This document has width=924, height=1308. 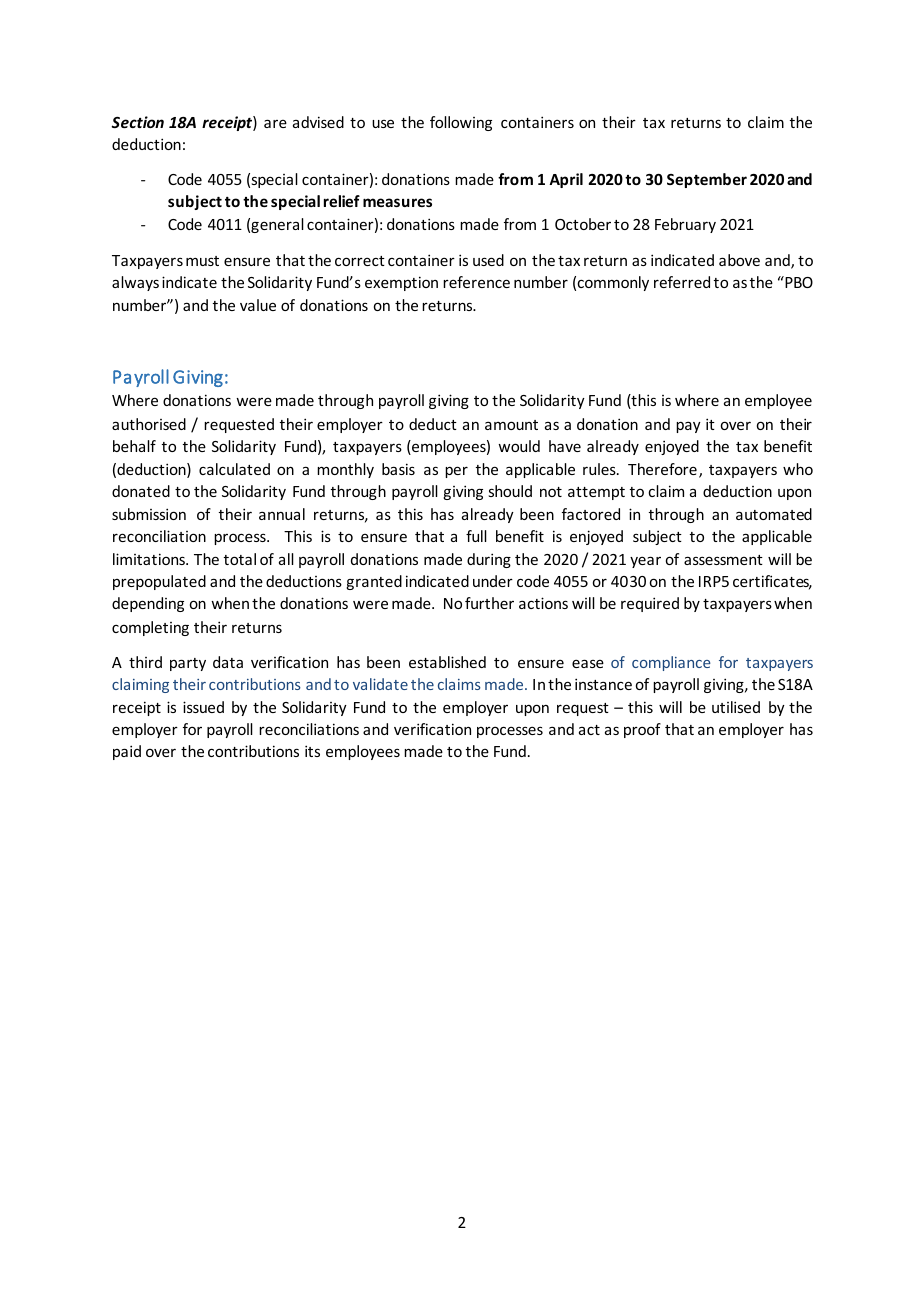 I want to click on referred, so click(x=682, y=282).
